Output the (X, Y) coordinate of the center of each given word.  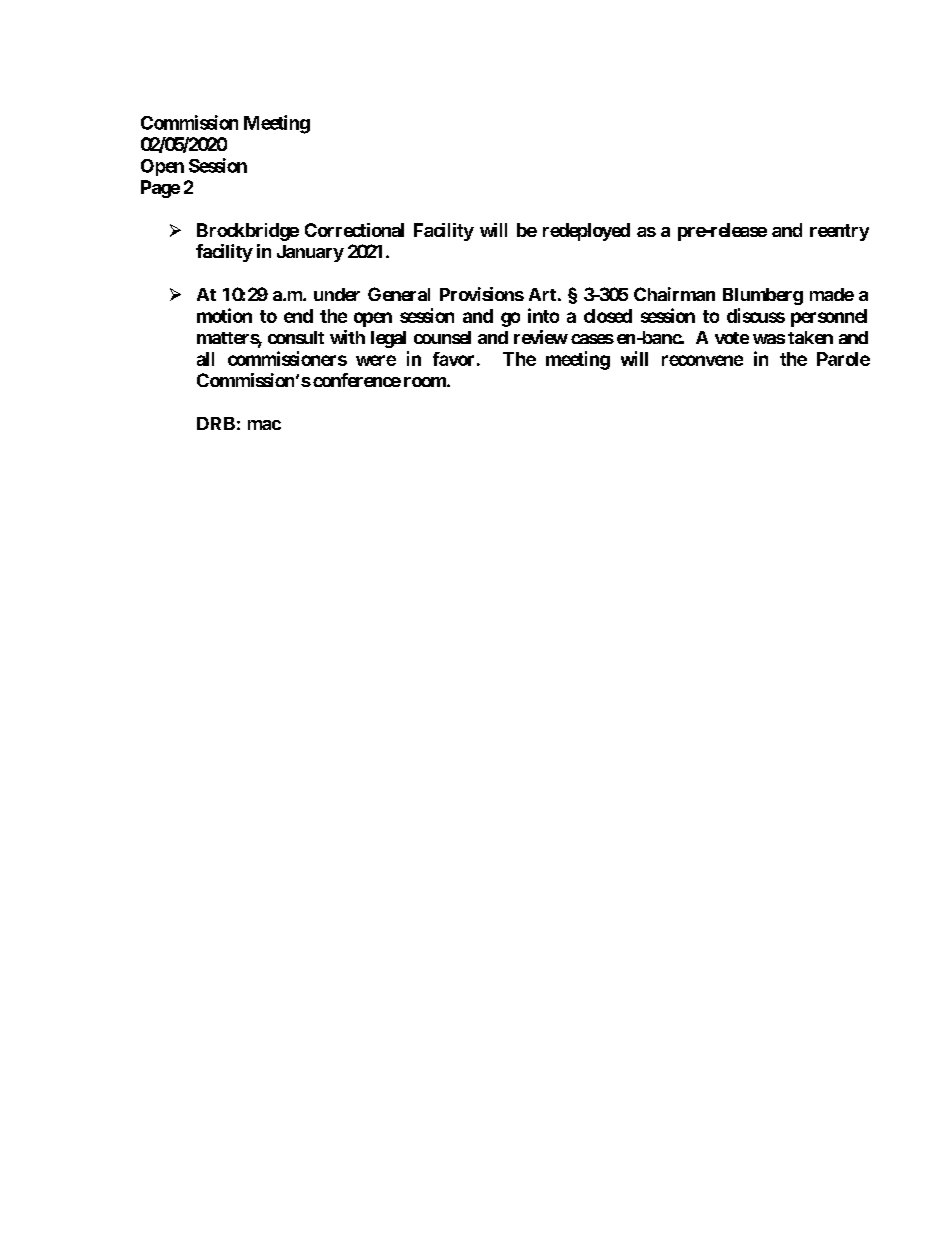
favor (453, 359)
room (426, 382)
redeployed (586, 232)
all (205, 359)
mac (264, 425)
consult (296, 337)
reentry (839, 232)
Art (542, 294)
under (337, 294)
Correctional (354, 230)
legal (388, 339)
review (541, 337)
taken (810, 337)
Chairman (674, 294)
